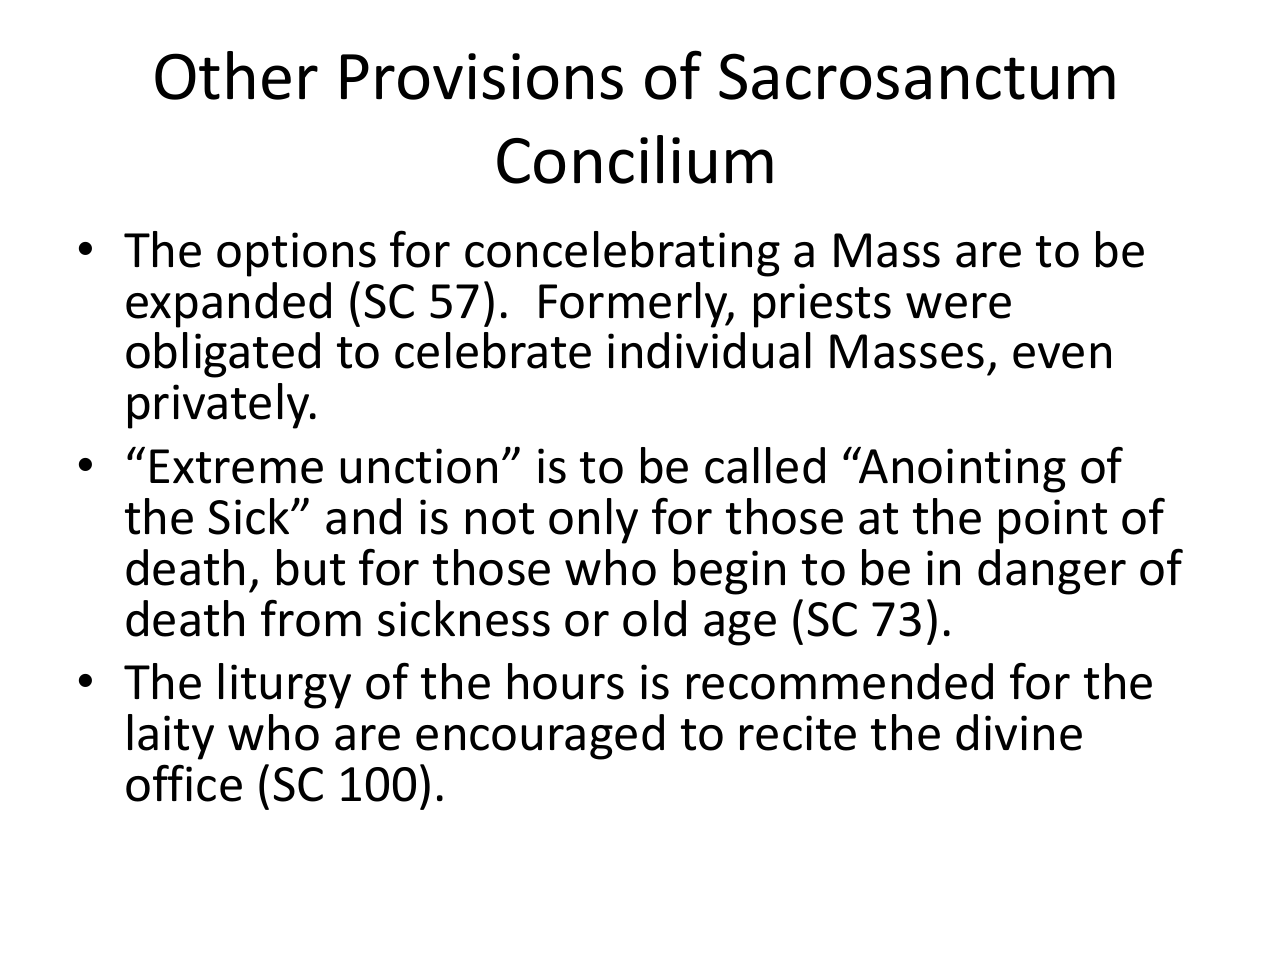  Describe the element at coordinates (822, 305) in the screenshot. I see `priests` at that location.
